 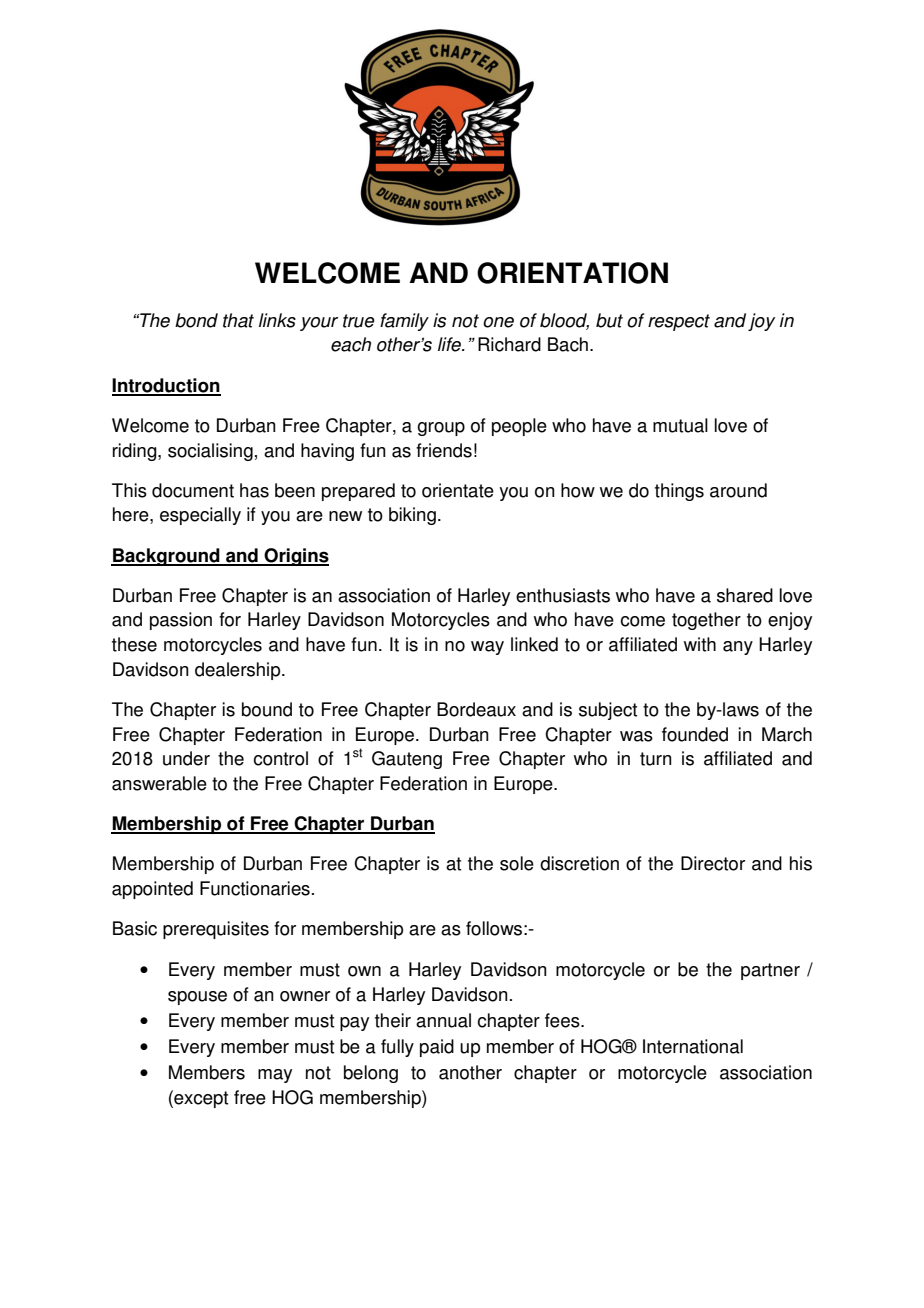 I want to click on respect, so click(x=679, y=322).
